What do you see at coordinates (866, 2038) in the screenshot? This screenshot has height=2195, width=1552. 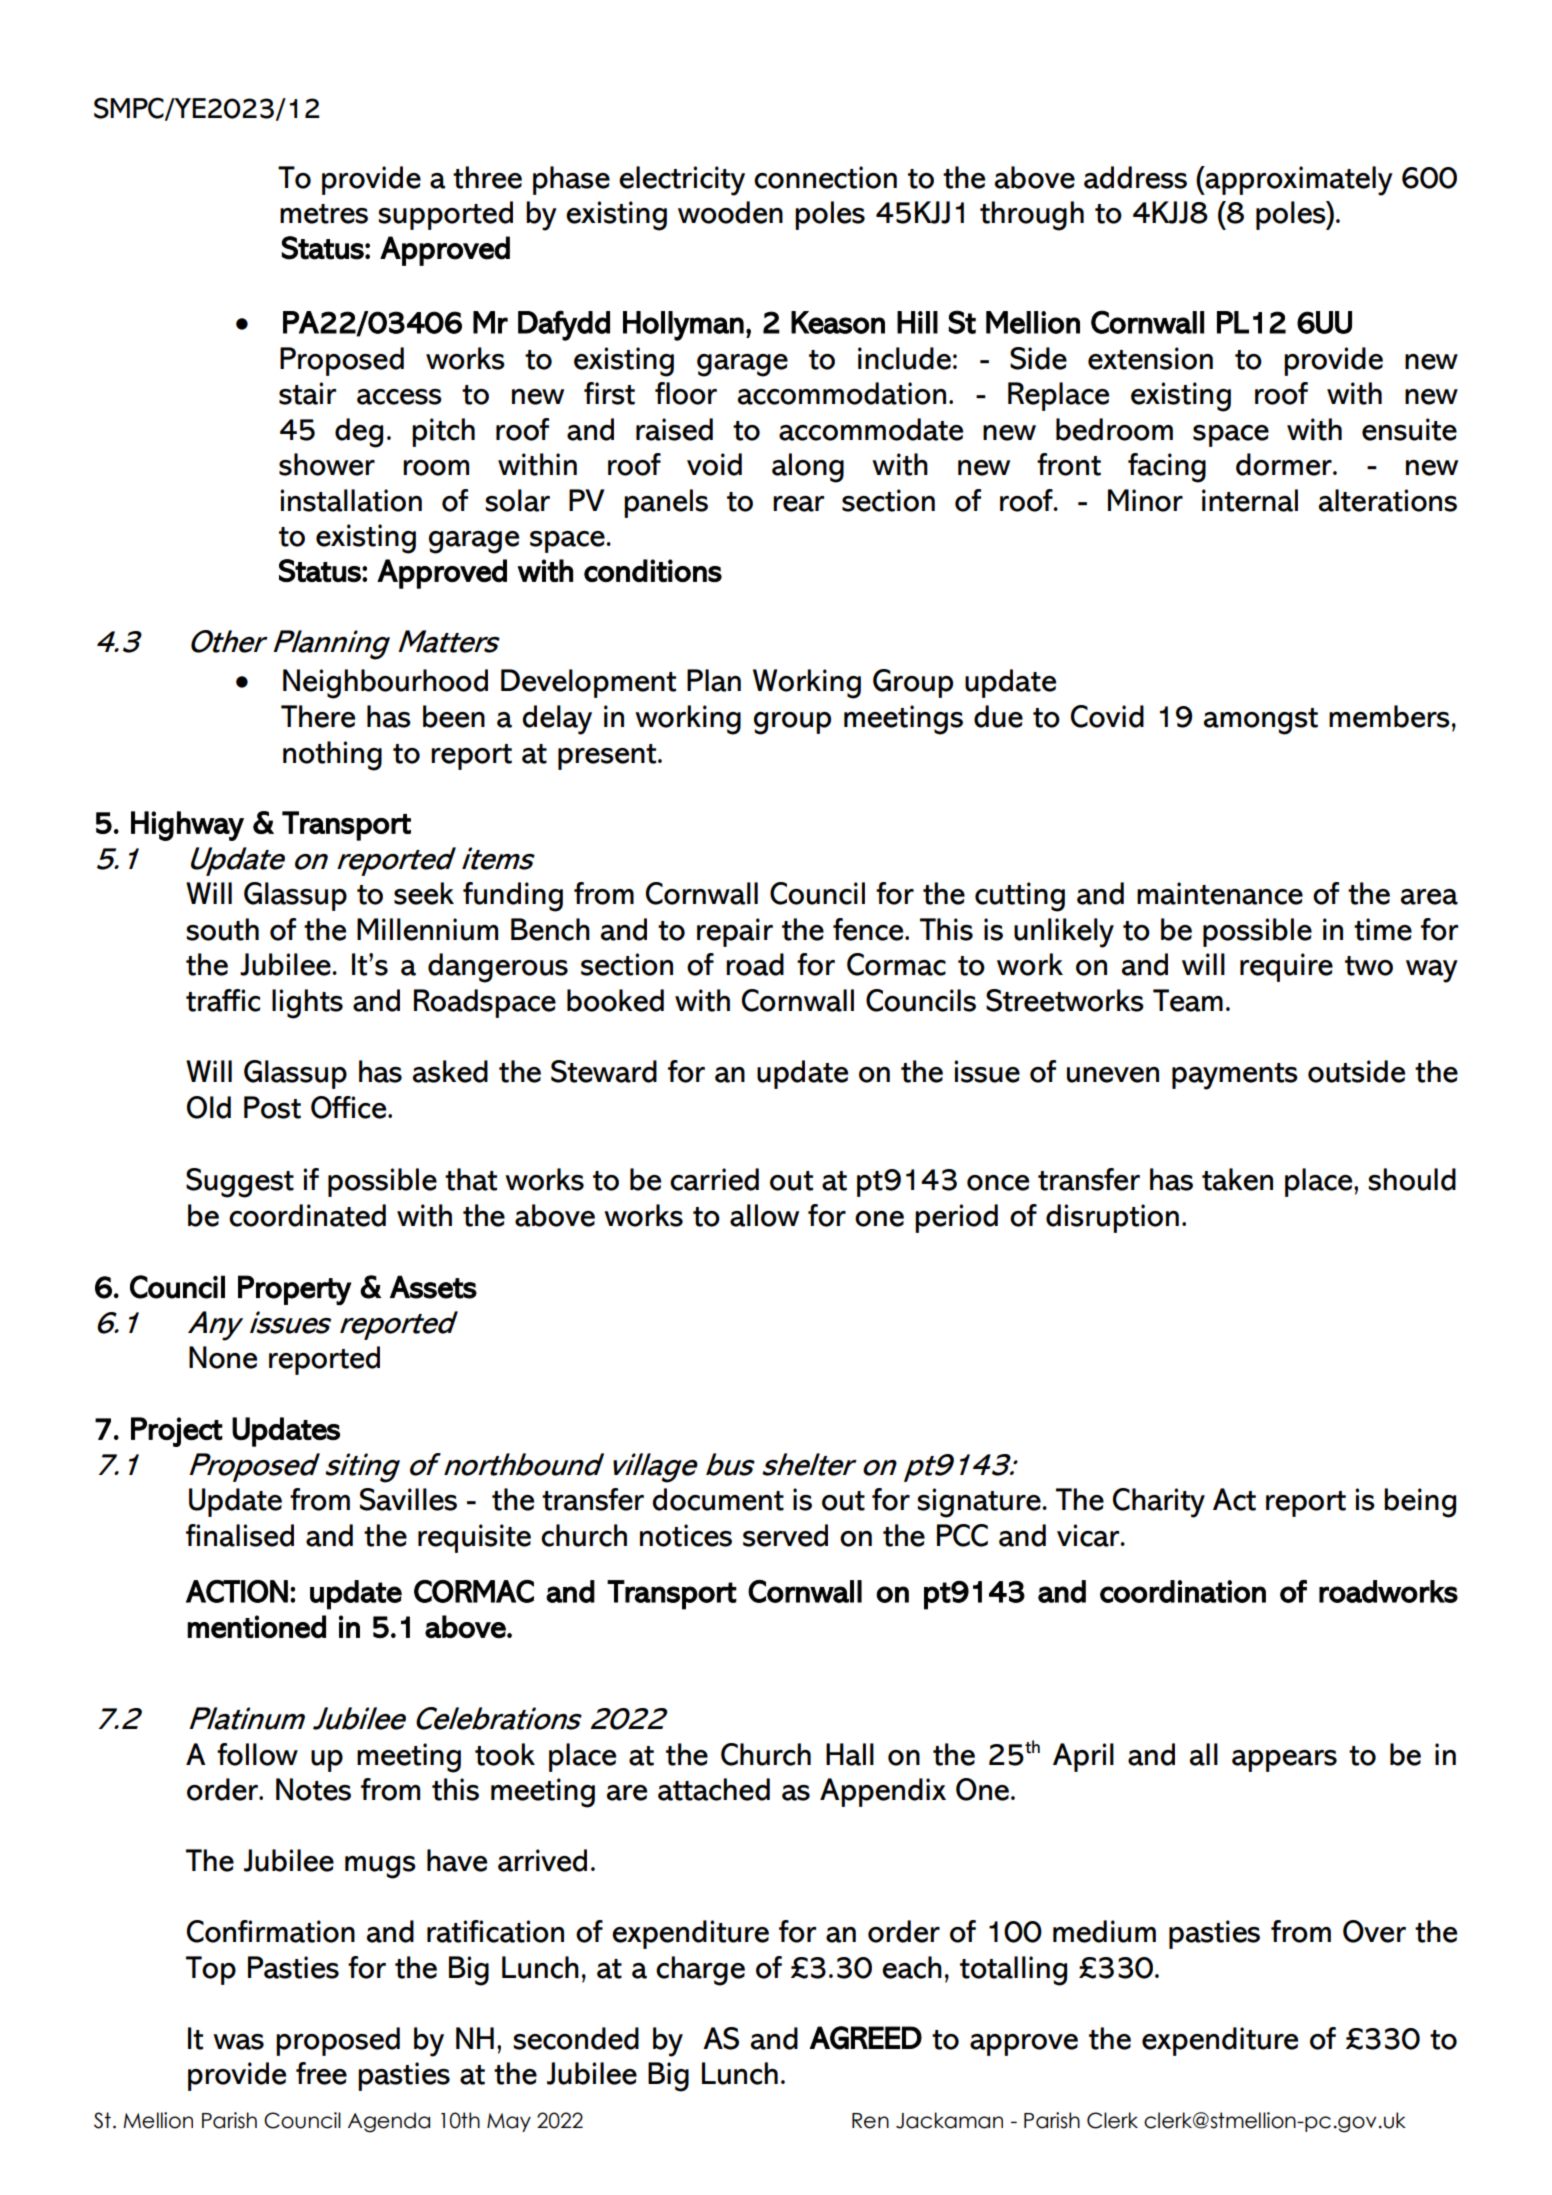 I see `AGREED` at bounding box center [866, 2038].
